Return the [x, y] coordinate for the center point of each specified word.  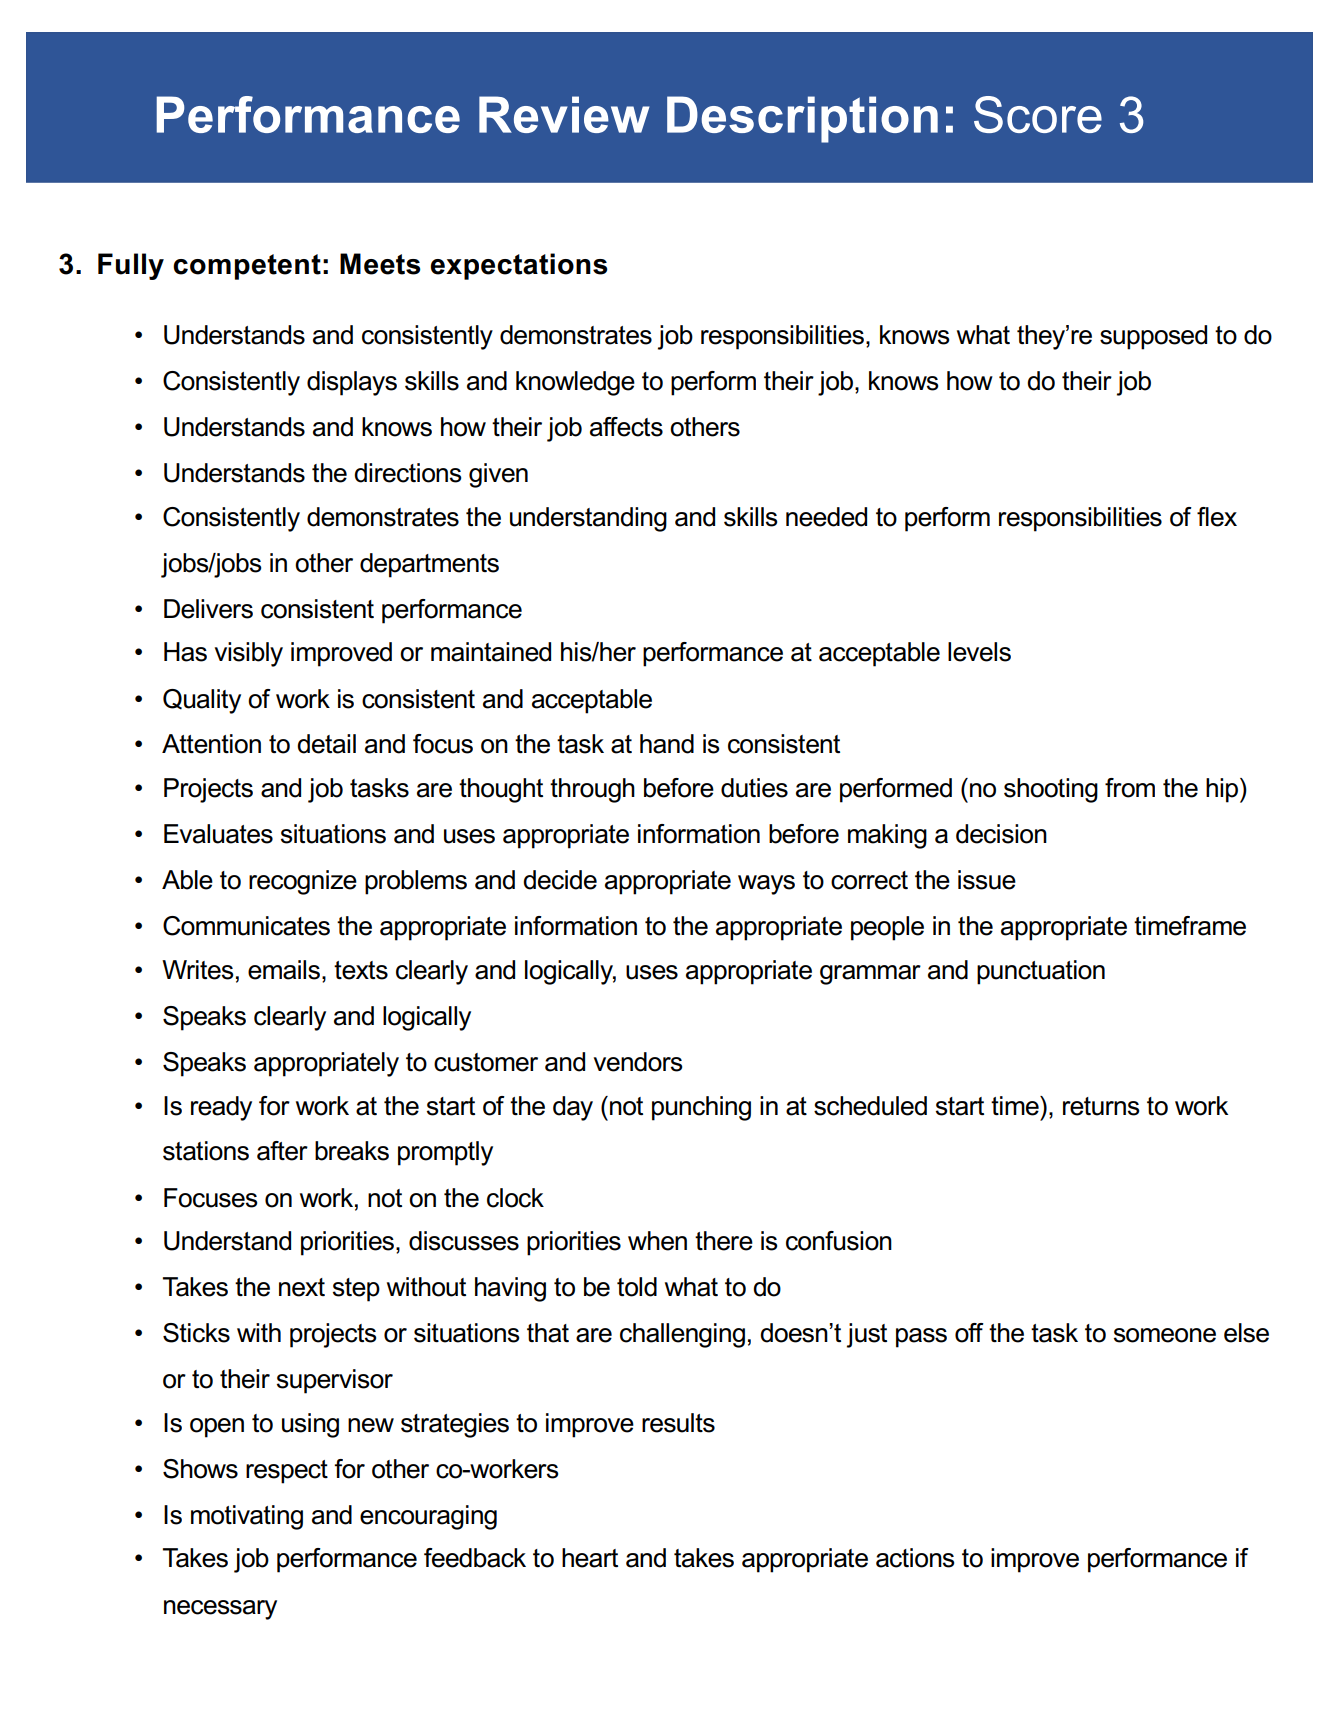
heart [590, 1558]
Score [1038, 114]
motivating [247, 1517]
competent [247, 267]
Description [802, 119]
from [1130, 788]
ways [766, 885]
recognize [303, 882]
